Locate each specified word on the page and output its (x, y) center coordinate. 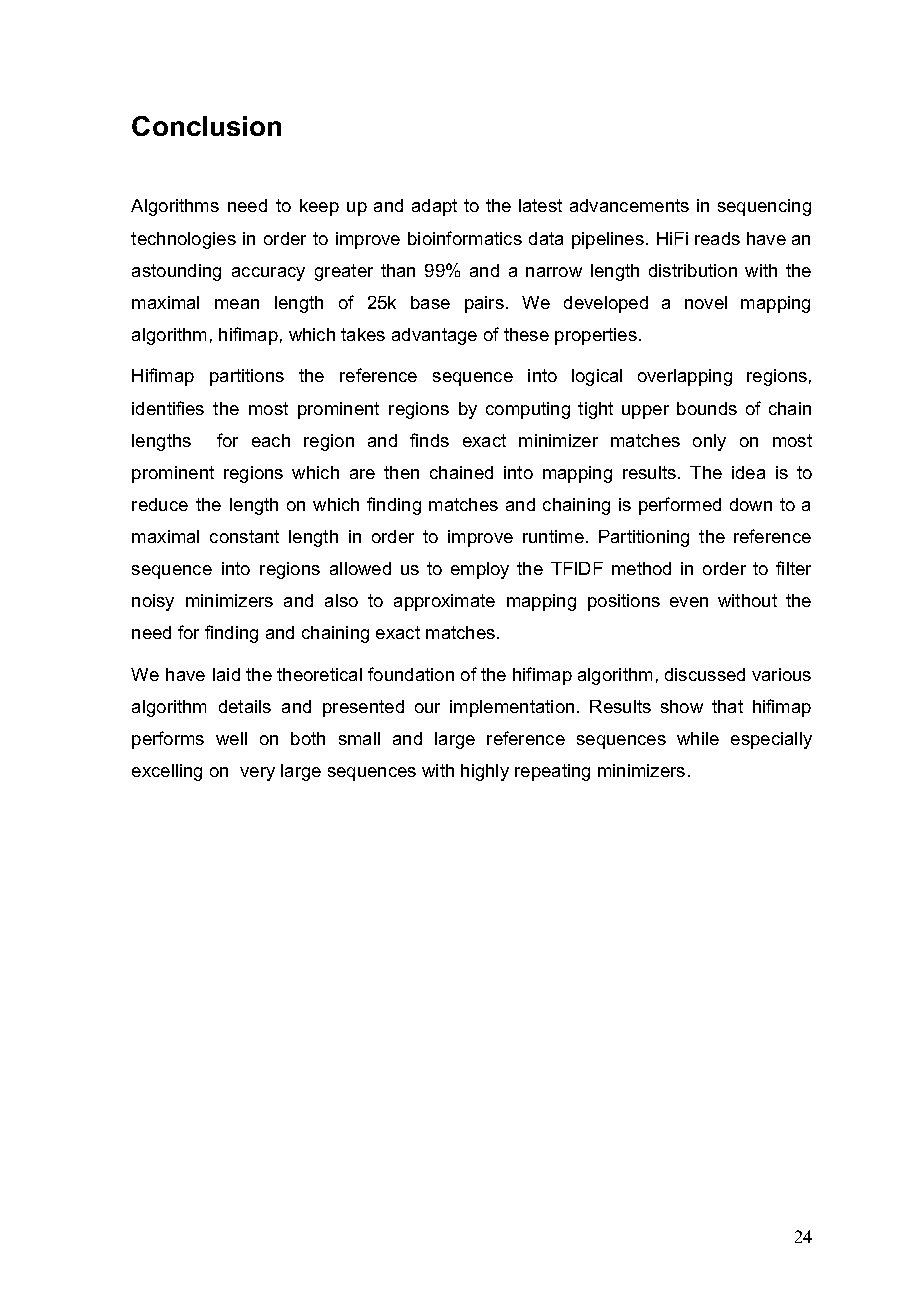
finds (429, 440)
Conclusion (206, 126)
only (709, 442)
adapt (434, 207)
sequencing (764, 207)
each (271, 440)
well (231, 738)
